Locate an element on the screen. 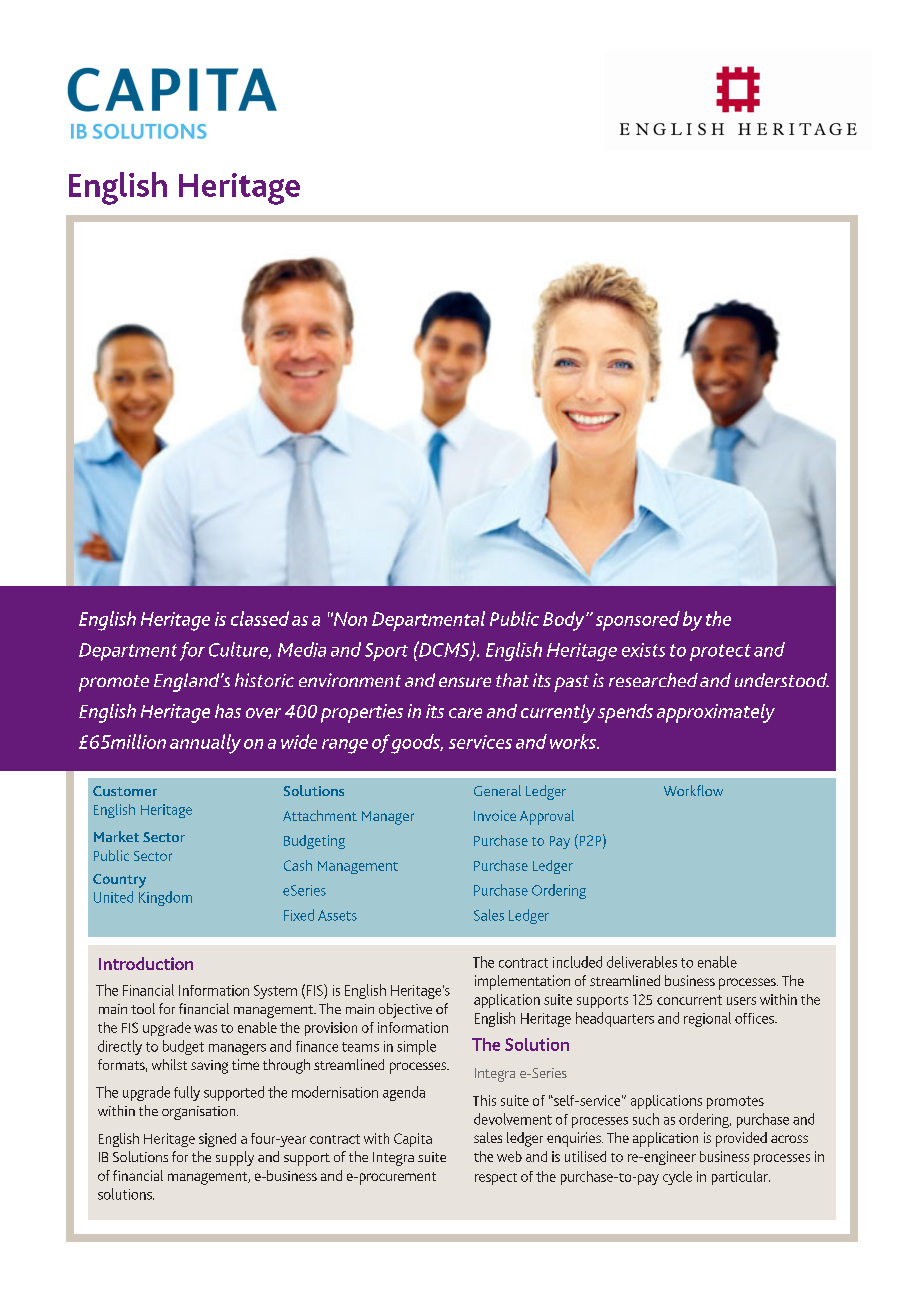 This screenshot has width=924, height=1308. Sport is located at coordinates (386, 652).
